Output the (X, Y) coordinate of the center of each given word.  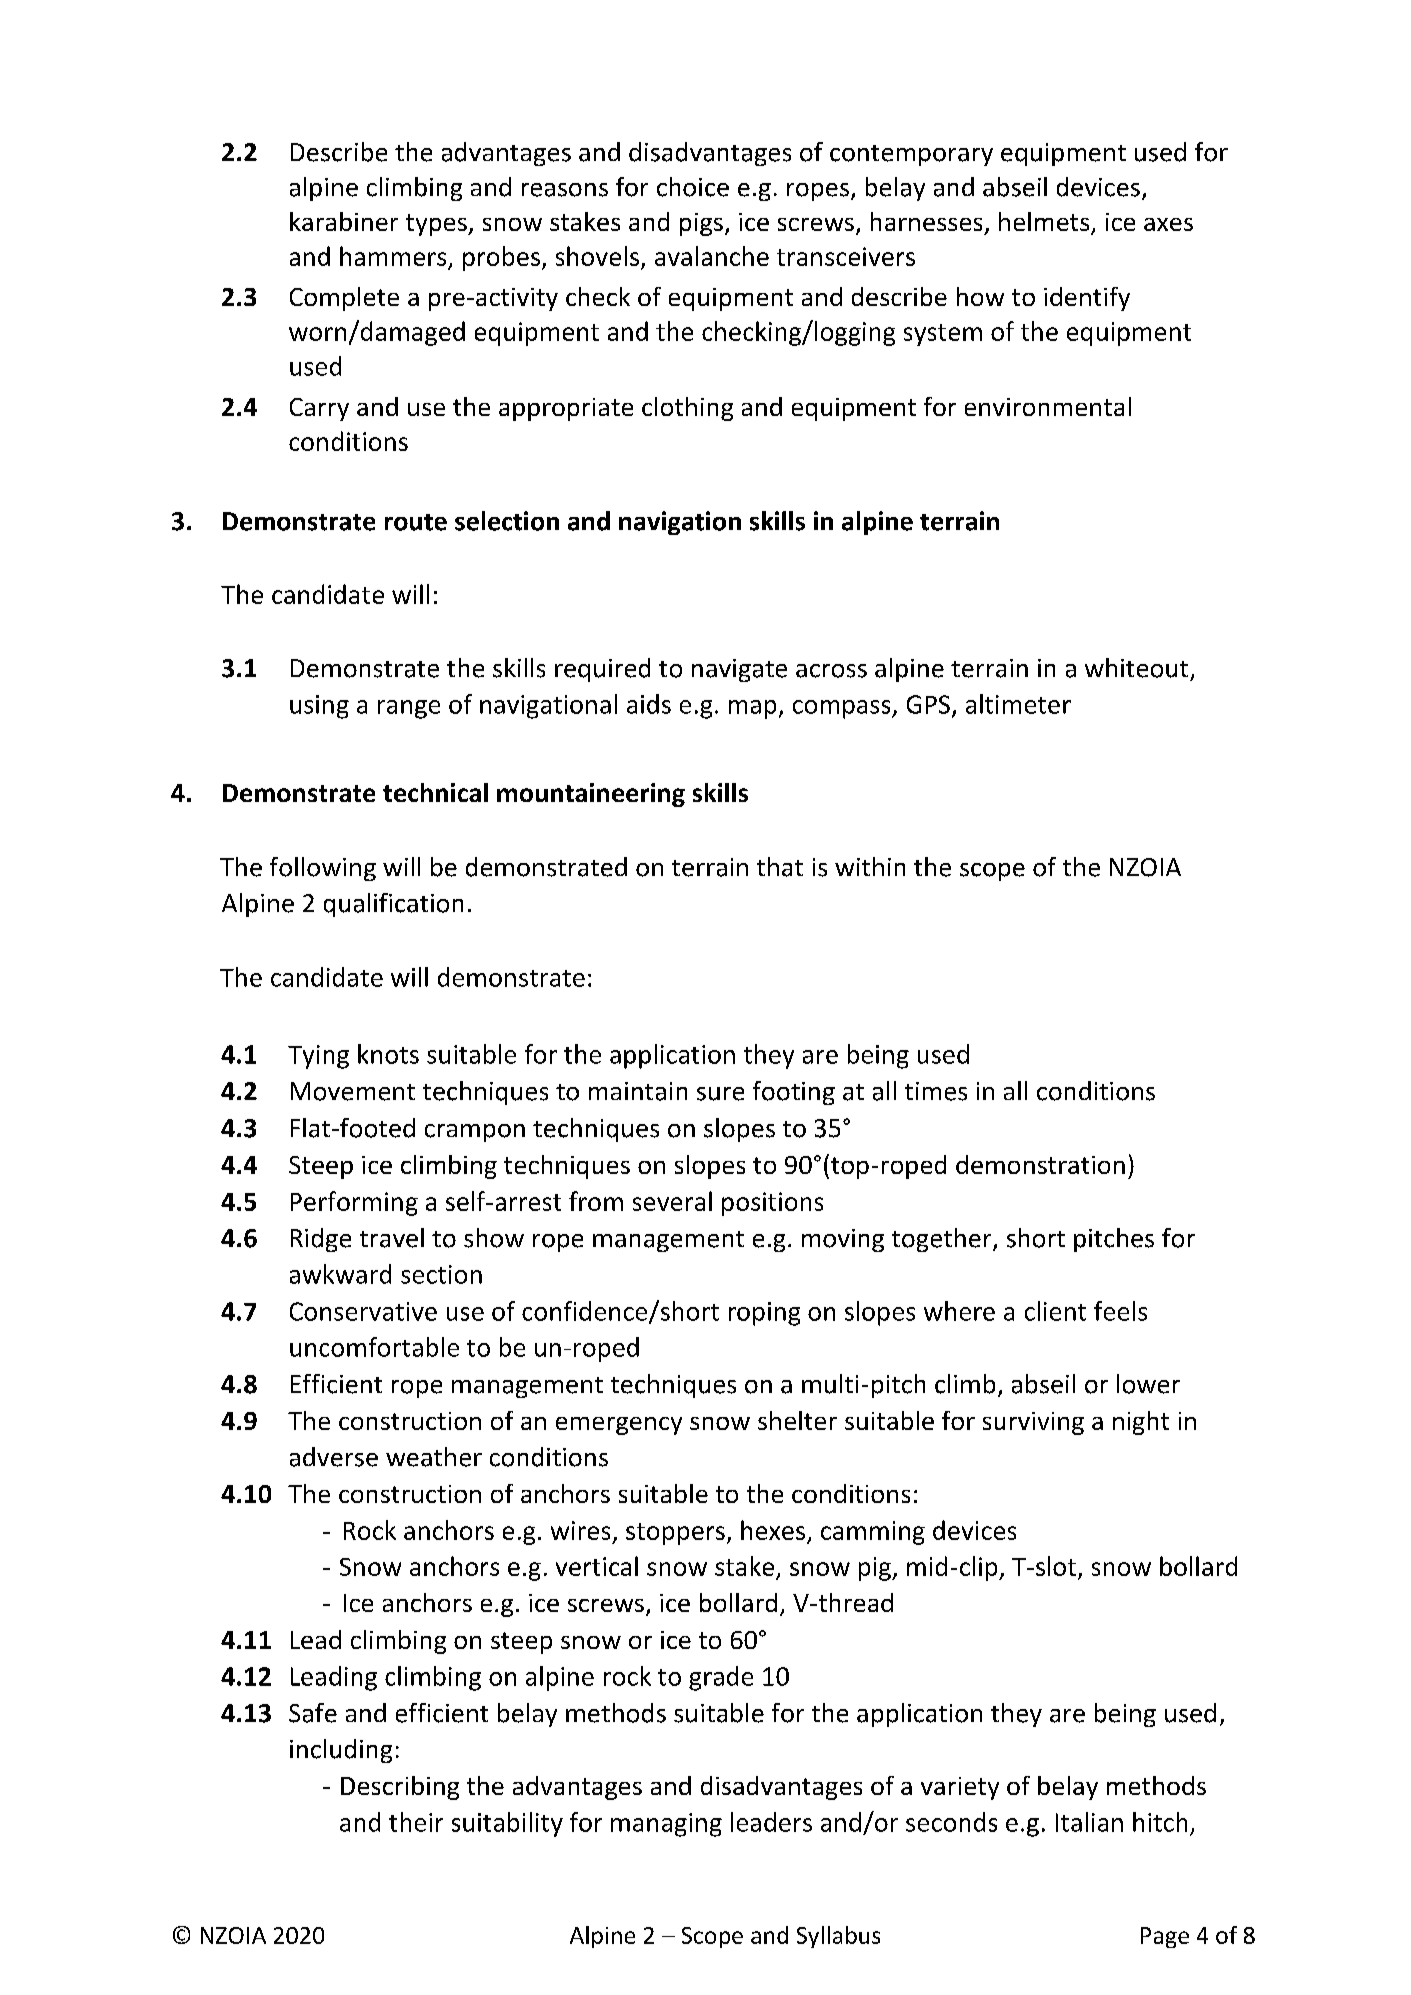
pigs (701, 224)
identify (1087, 299)
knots (388, 1054)
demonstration (1040, 1164)
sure (720, 1094)
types (437, 225)
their (416, 1822)
